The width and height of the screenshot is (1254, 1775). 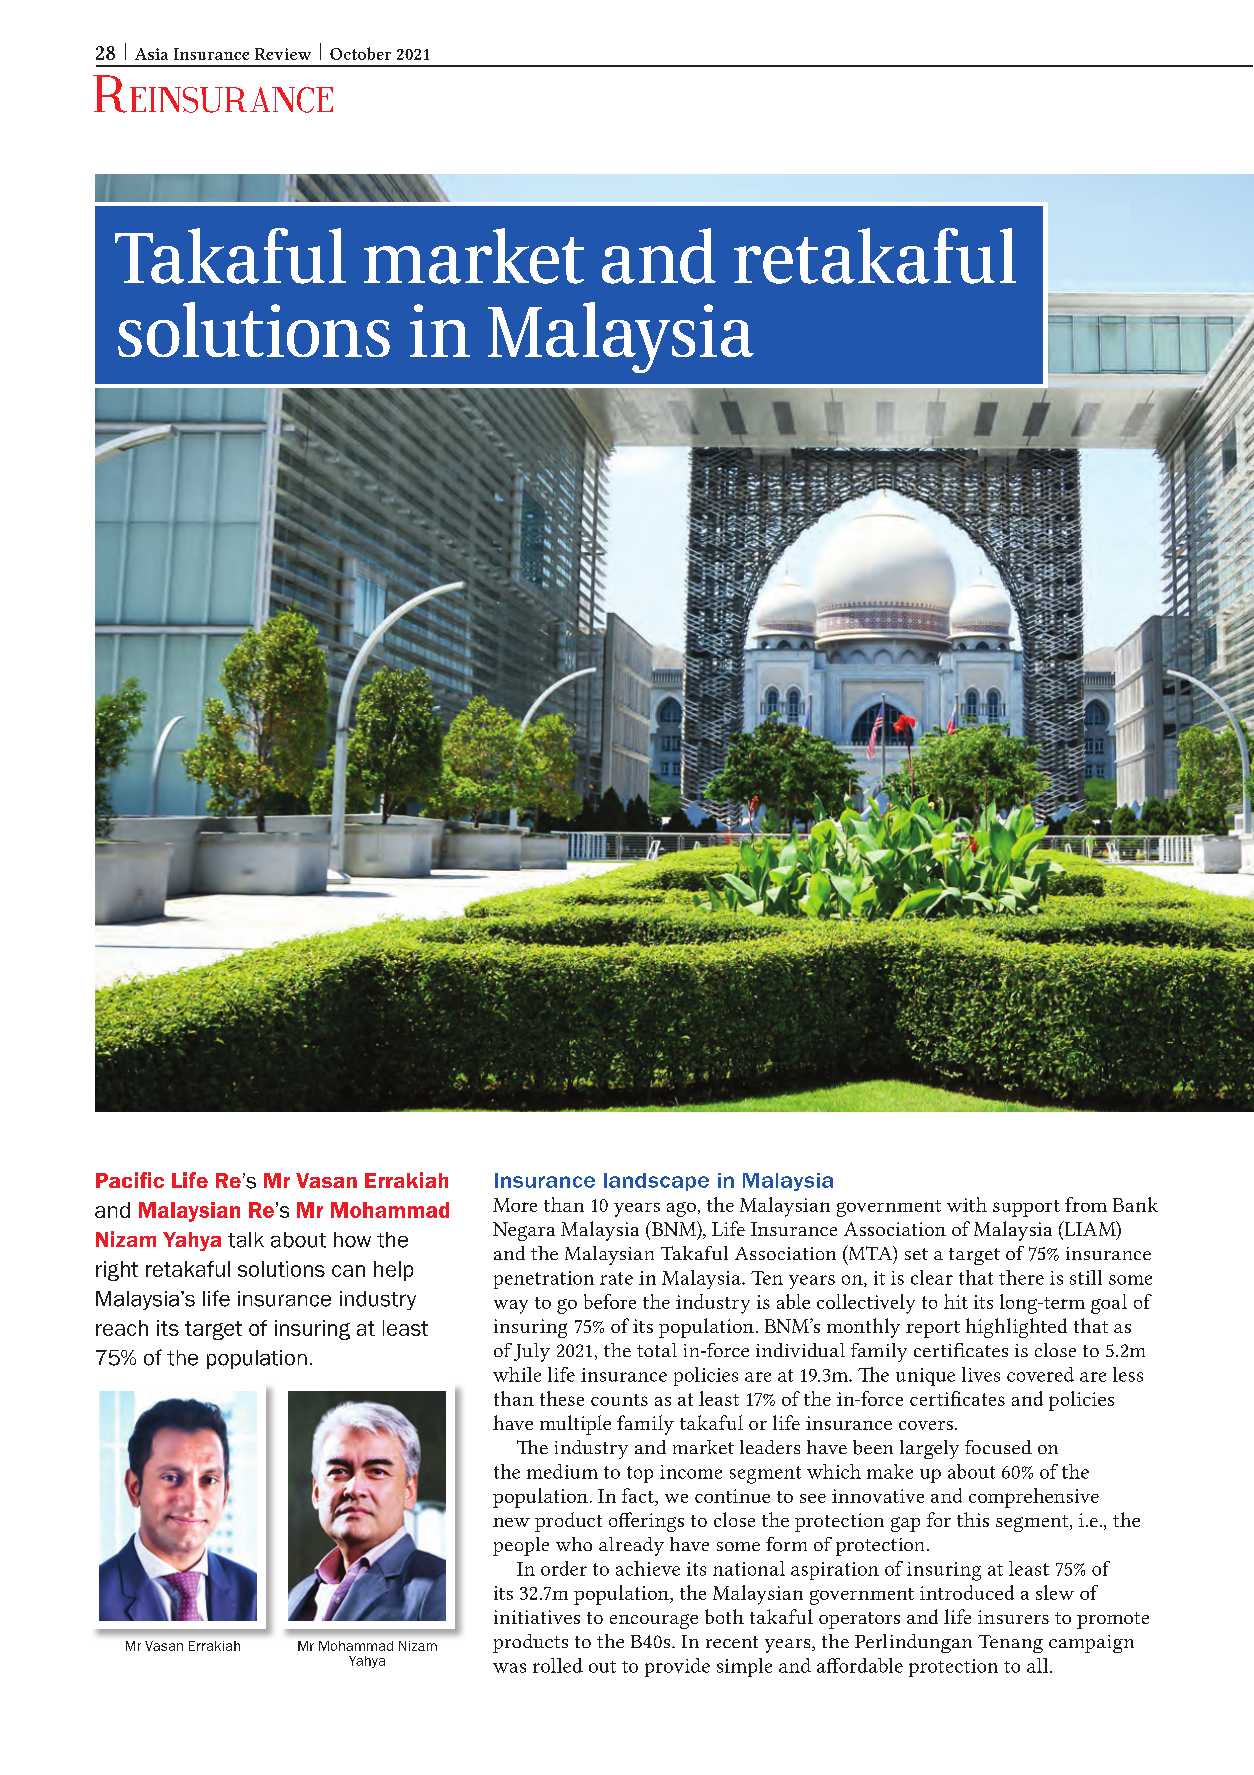 What do you see at coordinates (352, 1240) in the screenshot?
I see `how` at bounding box center [352, 1240].
